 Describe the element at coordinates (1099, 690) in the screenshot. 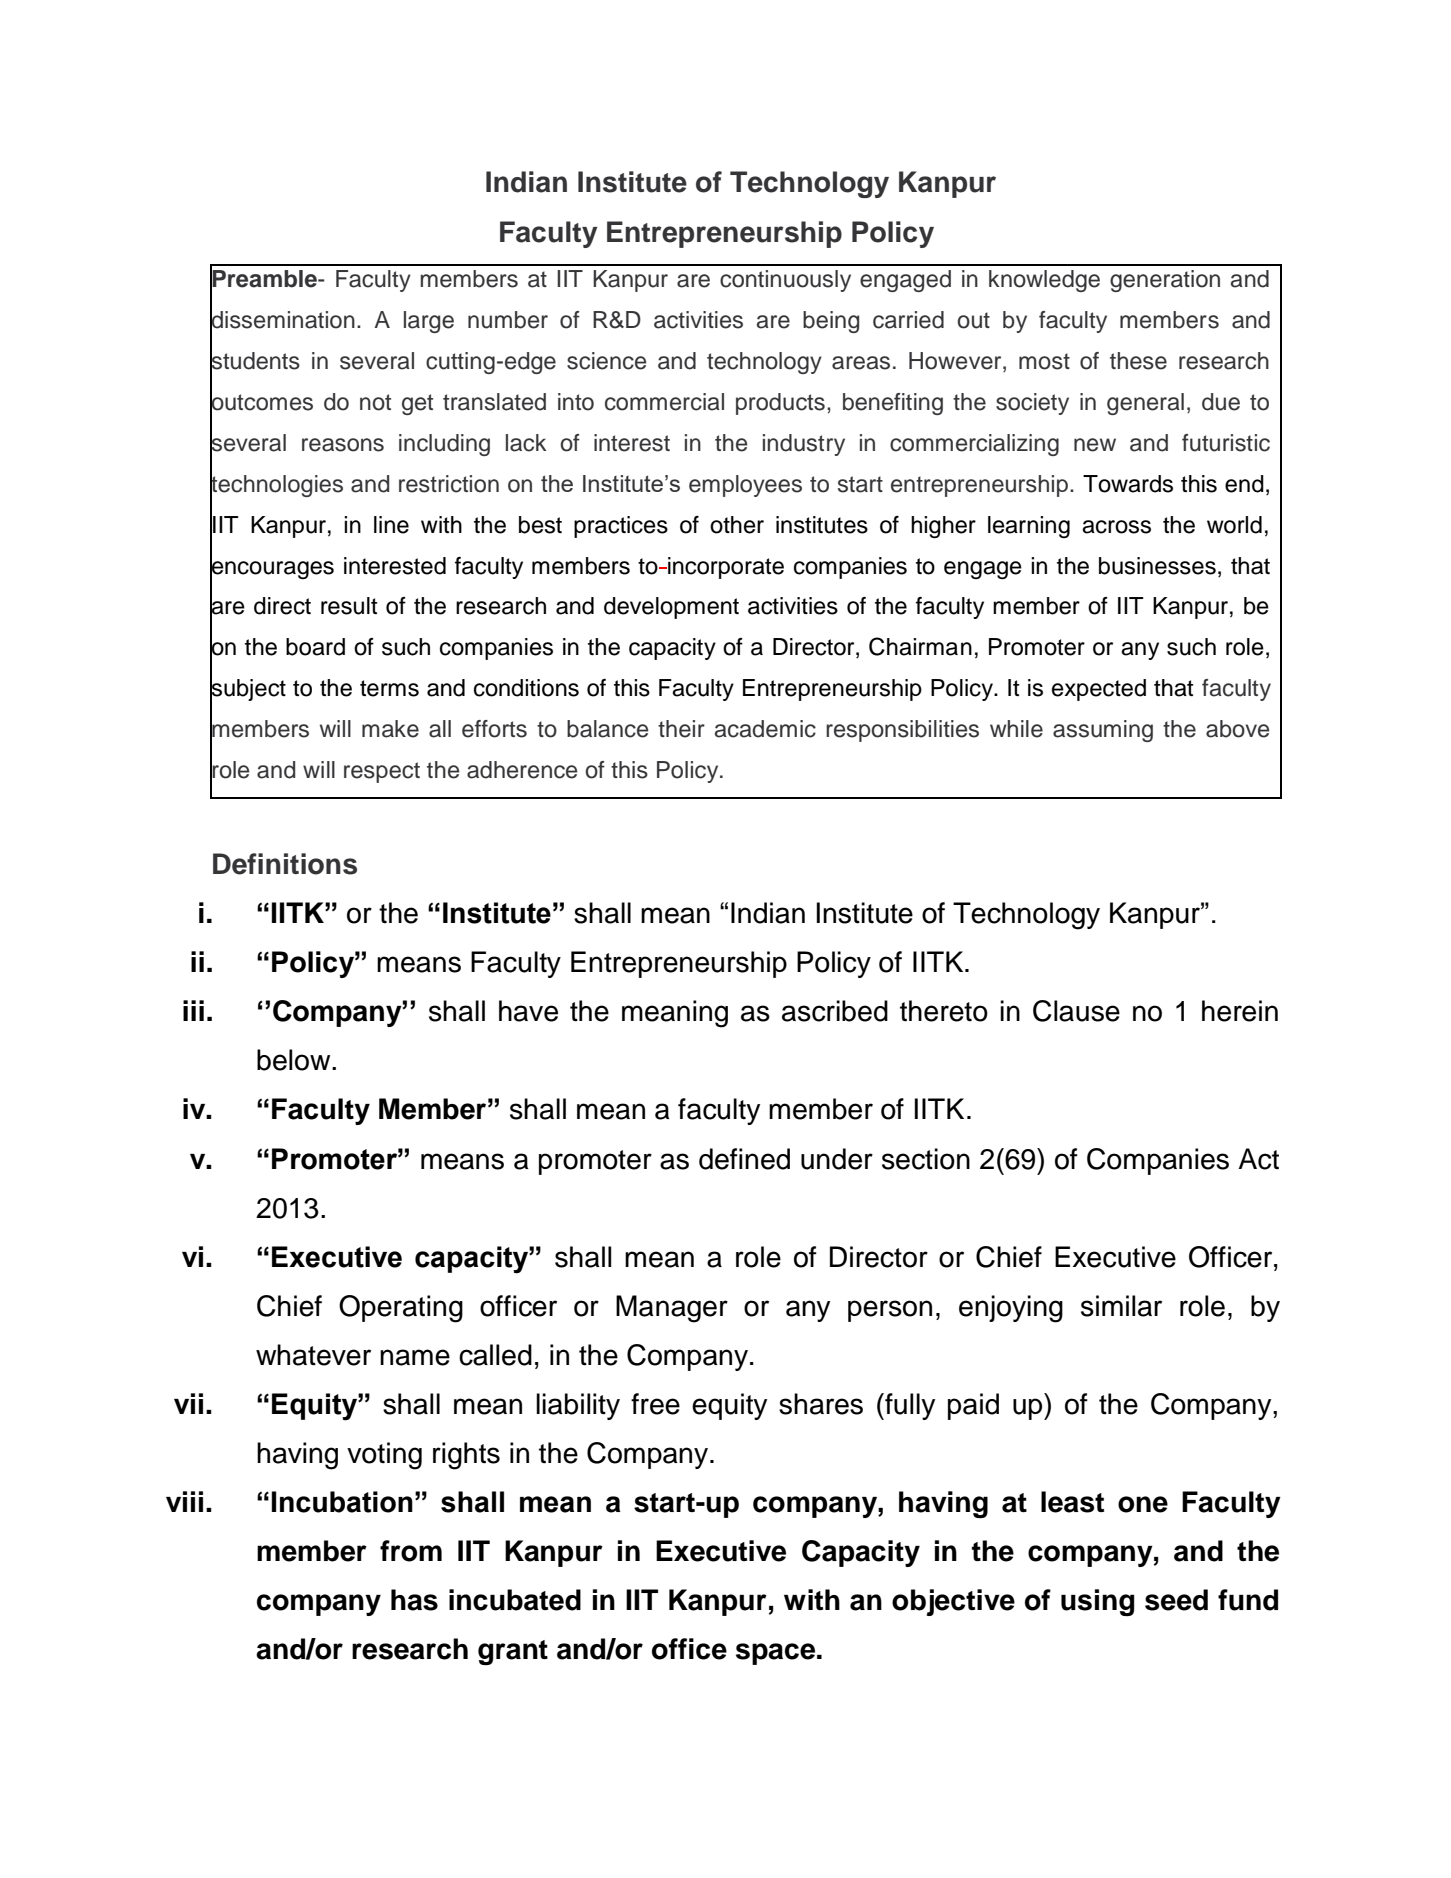

I see `expected` at that location.
